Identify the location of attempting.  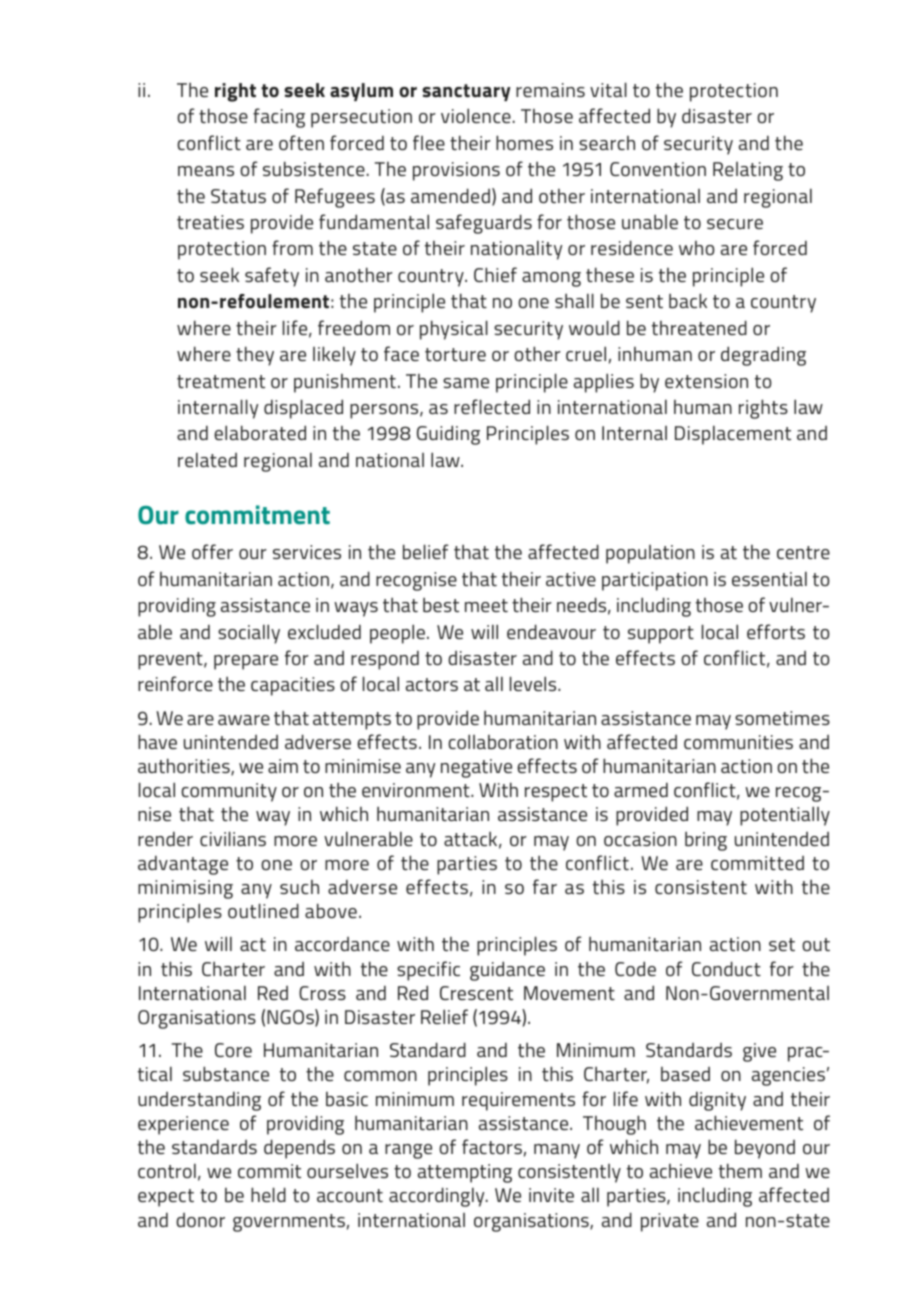
(465, 1173).
